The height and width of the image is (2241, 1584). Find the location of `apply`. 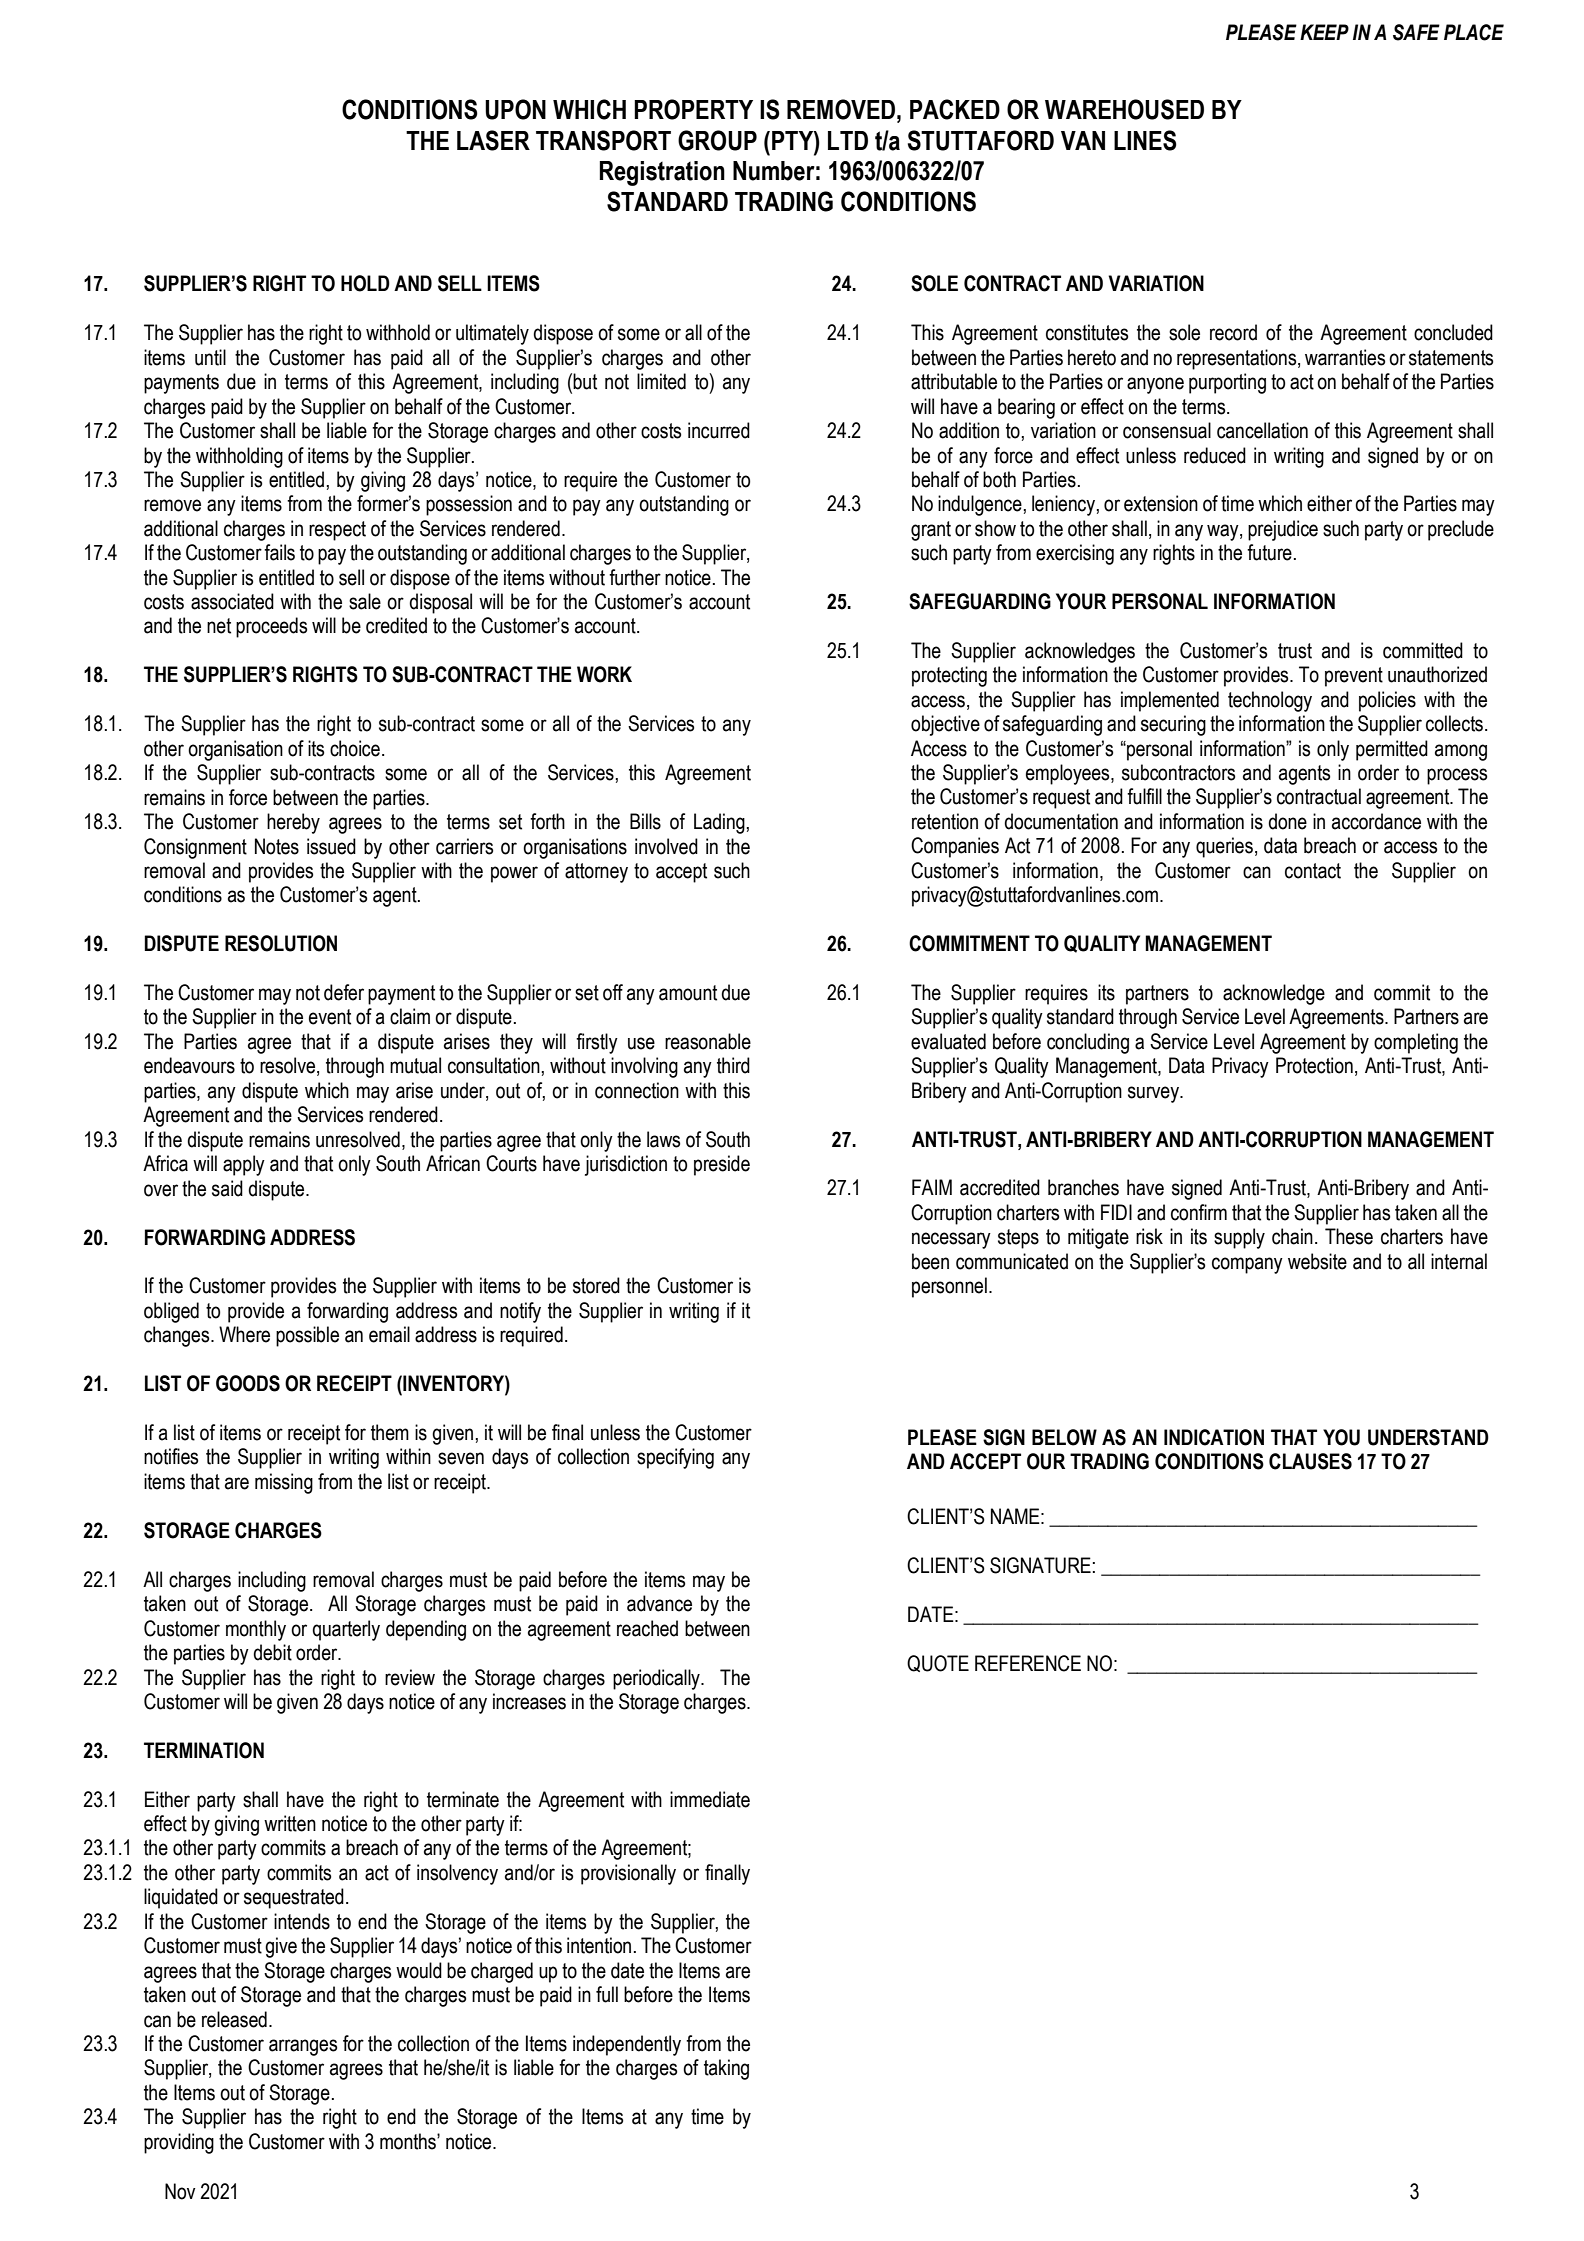

apply is located at coordinates (244, 1165).
